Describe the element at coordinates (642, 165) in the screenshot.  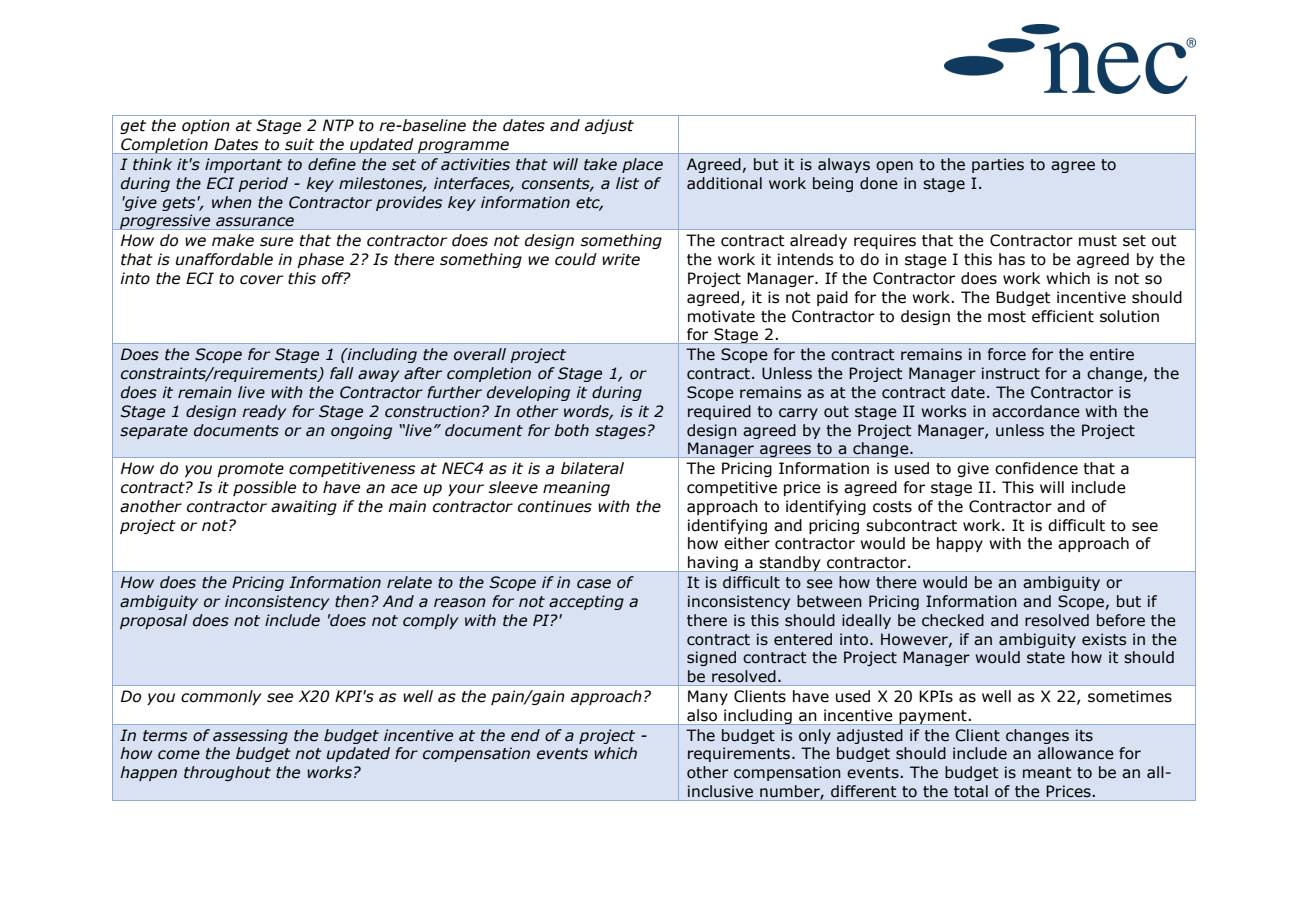
I see `place` at that location.
